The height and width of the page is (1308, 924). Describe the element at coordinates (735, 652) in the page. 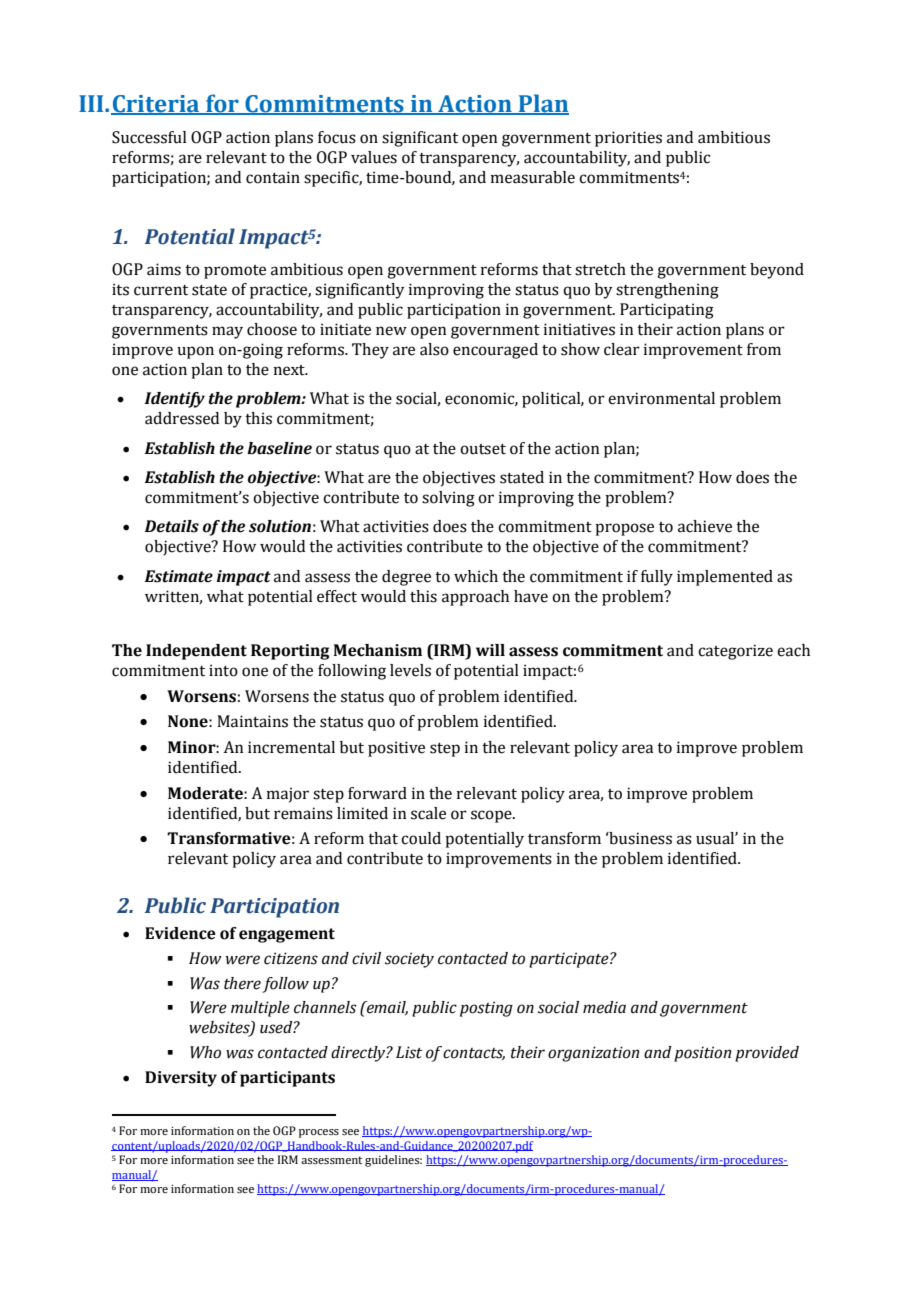

I see `categorize` at that location.
